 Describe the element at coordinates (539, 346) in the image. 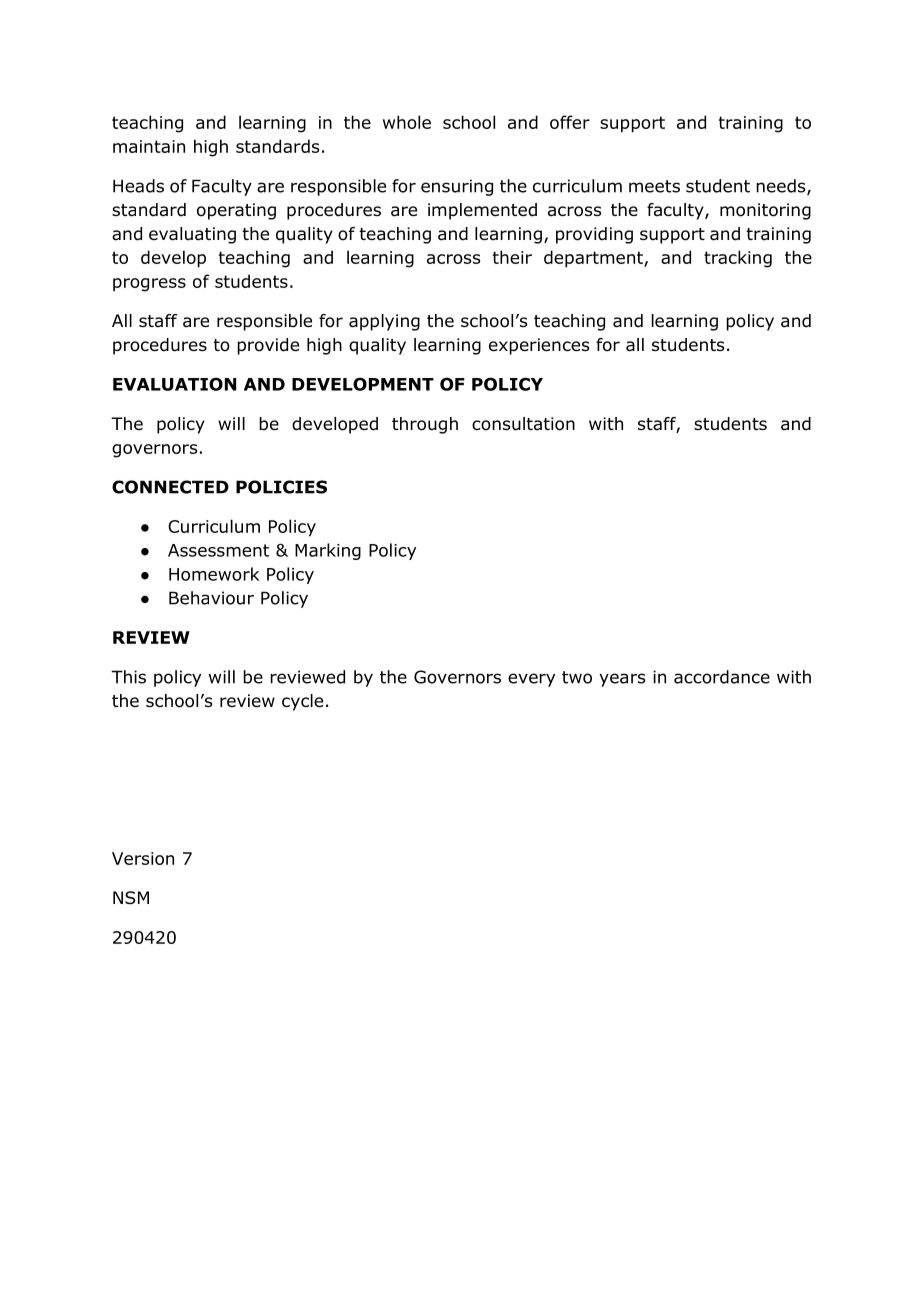

I see `experiences` at that location.
